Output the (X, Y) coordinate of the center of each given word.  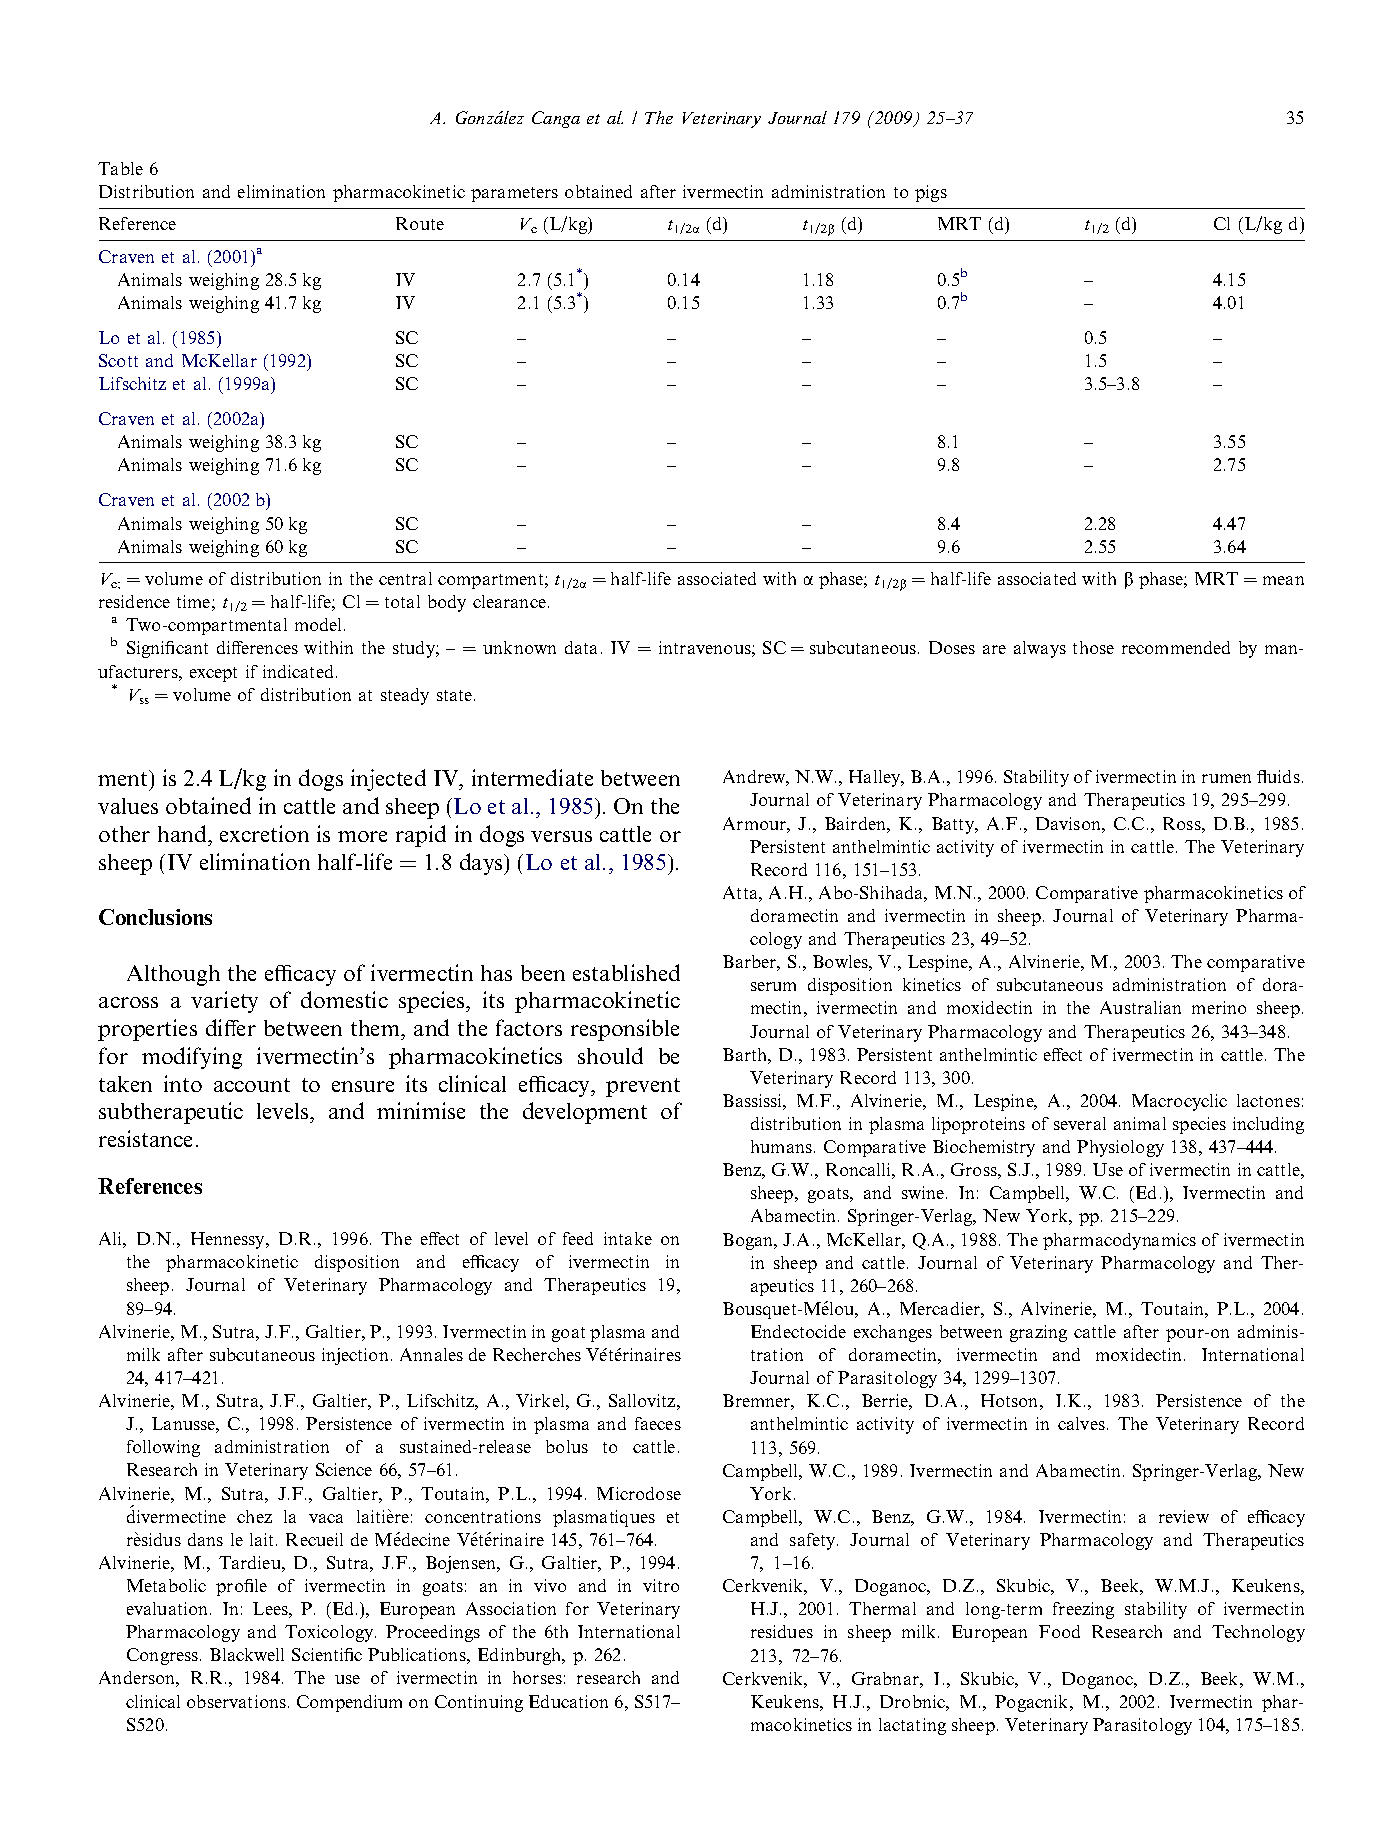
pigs (931, 193)
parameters (514, 194)
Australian (1140, 1007)
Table (120, 168)
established (626, 972)
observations (236, 1701)
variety (224, 1002)
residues (782, 1631)
